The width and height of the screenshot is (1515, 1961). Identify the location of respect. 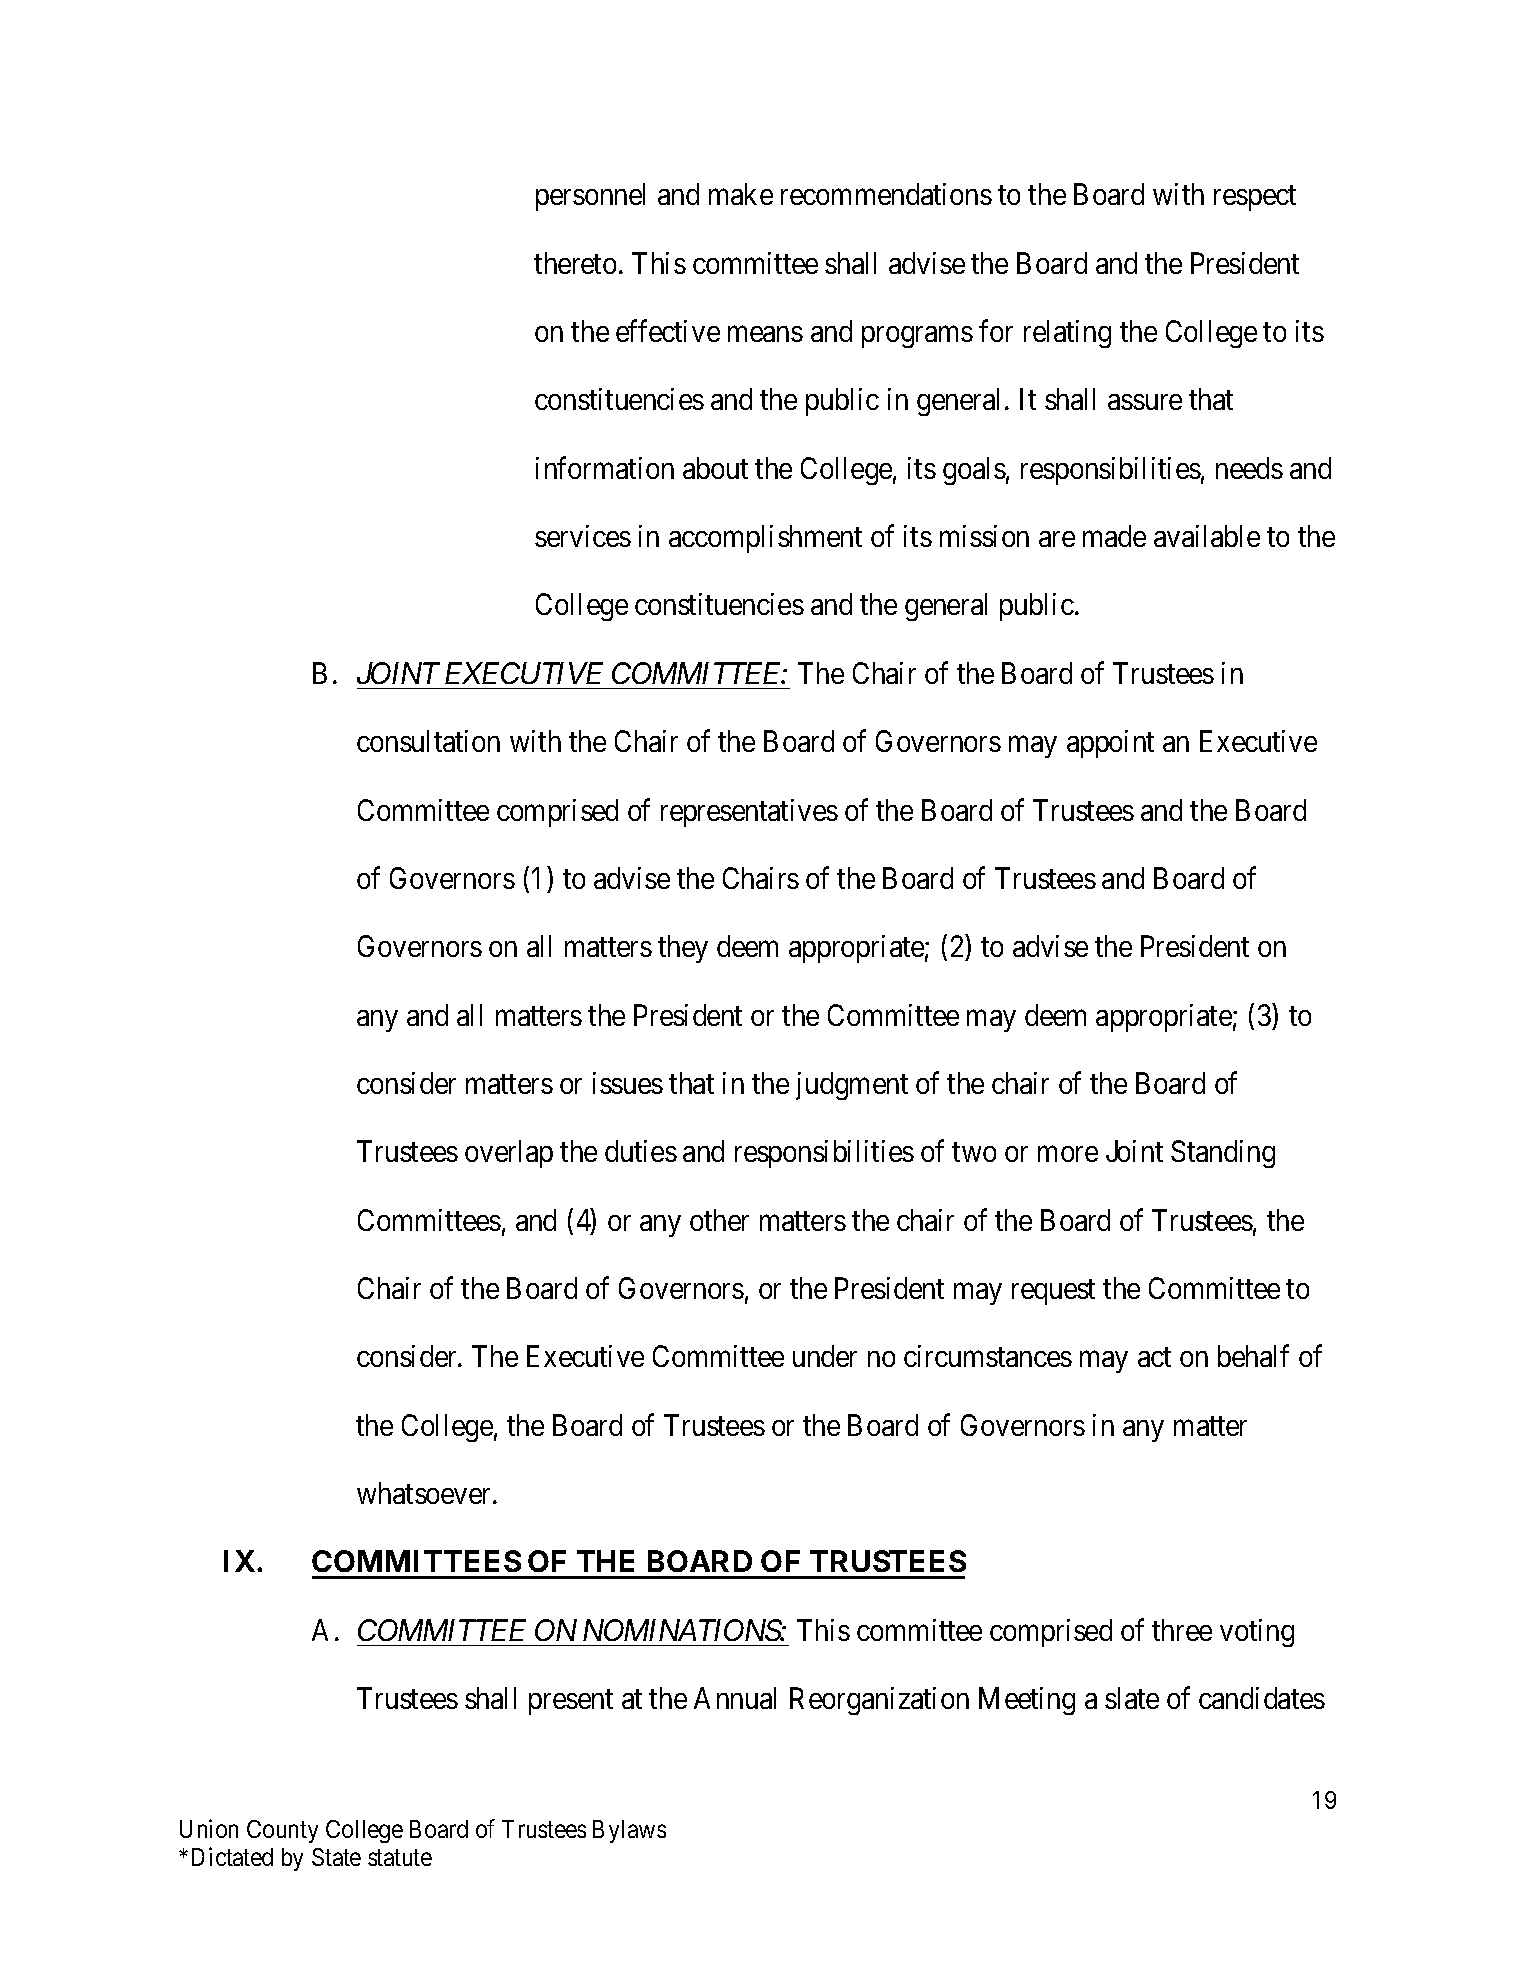
(1255, 198).
